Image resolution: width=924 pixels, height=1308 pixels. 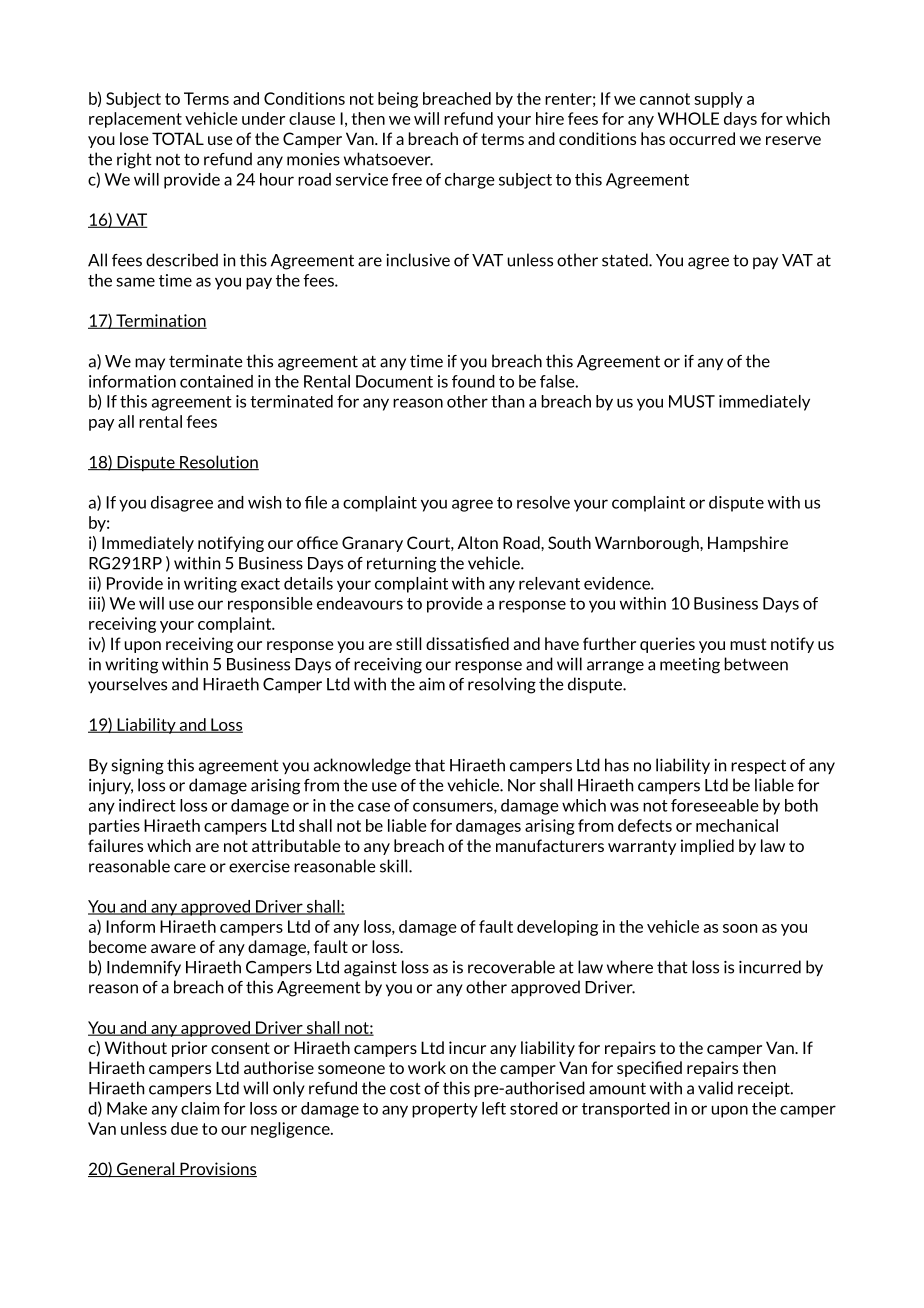 I want to click on implied, so click(x=707, y=847).
